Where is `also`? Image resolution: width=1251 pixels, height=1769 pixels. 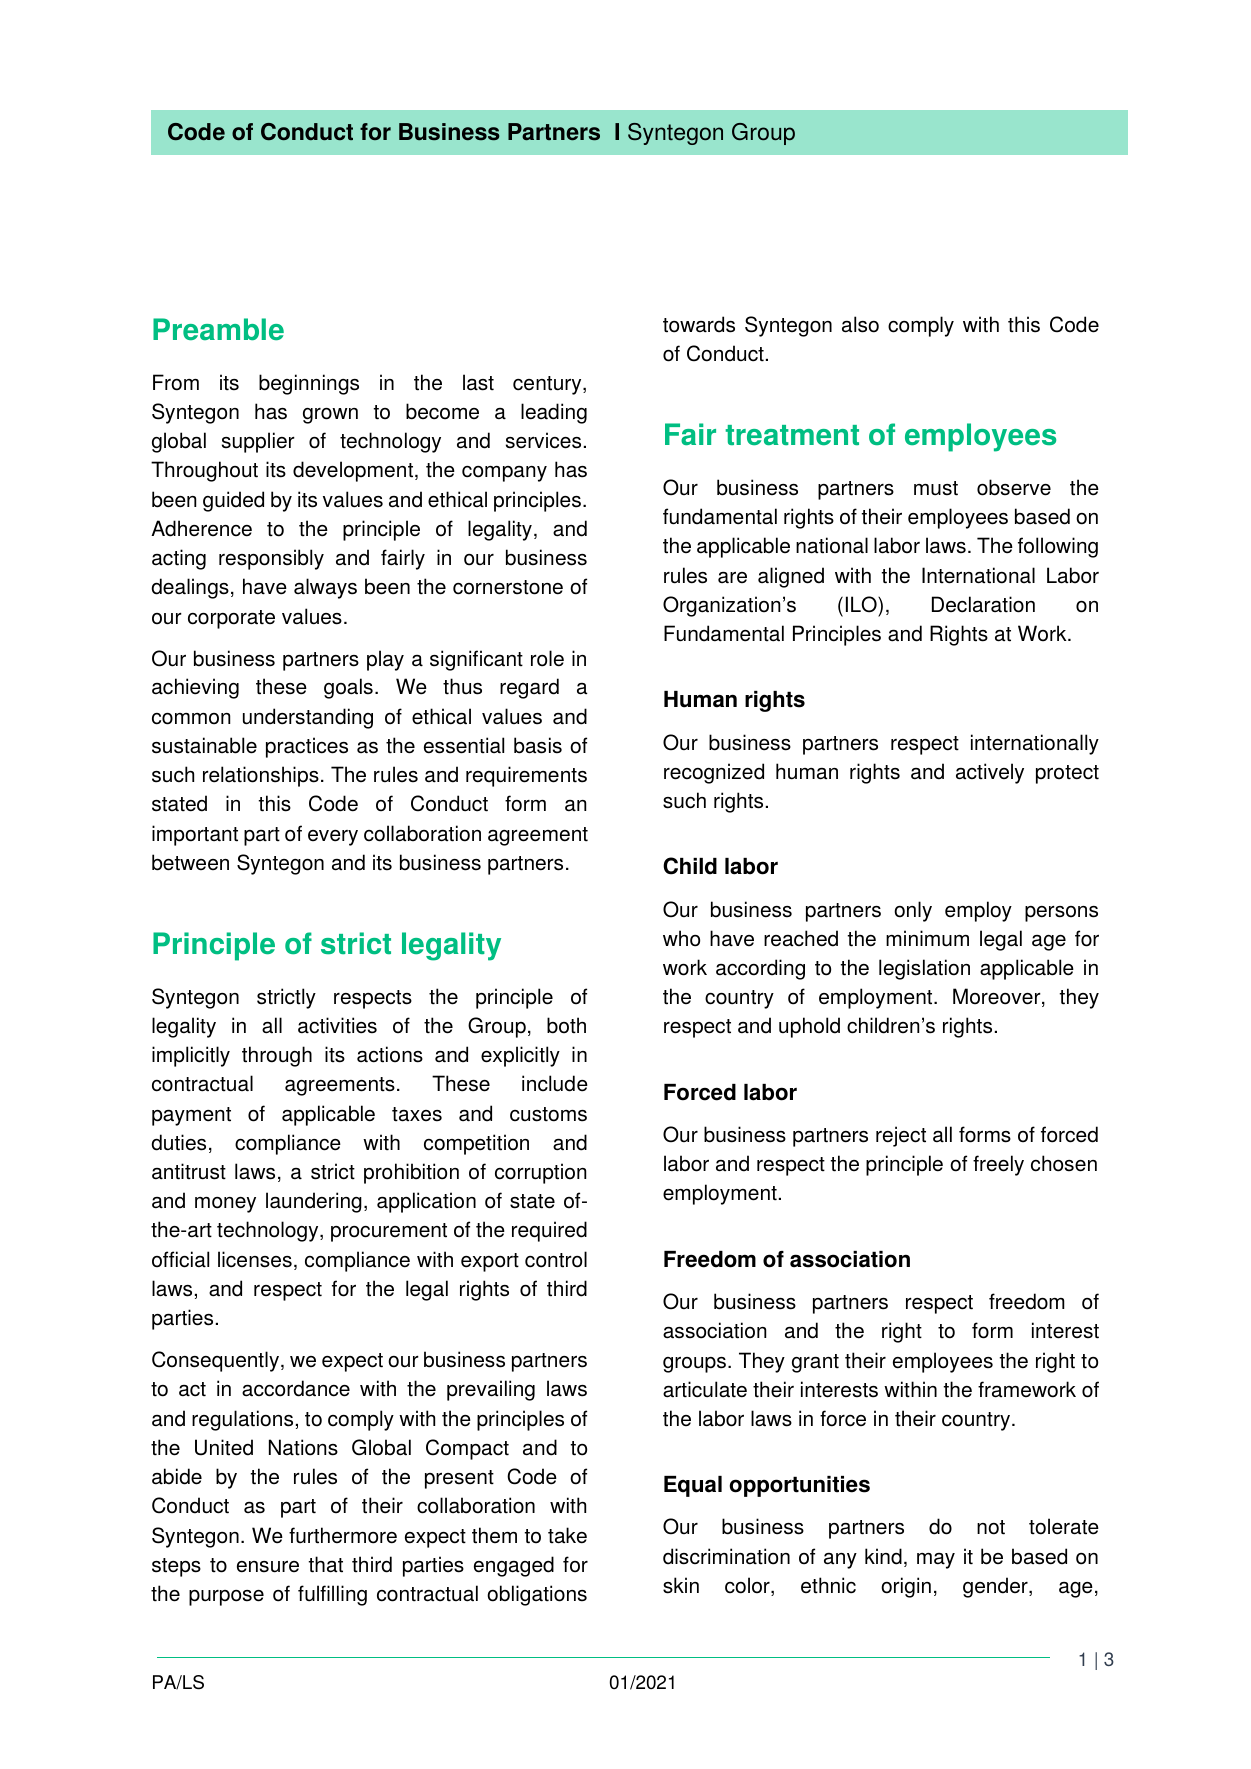 also is located at coordinates (860, 324).
